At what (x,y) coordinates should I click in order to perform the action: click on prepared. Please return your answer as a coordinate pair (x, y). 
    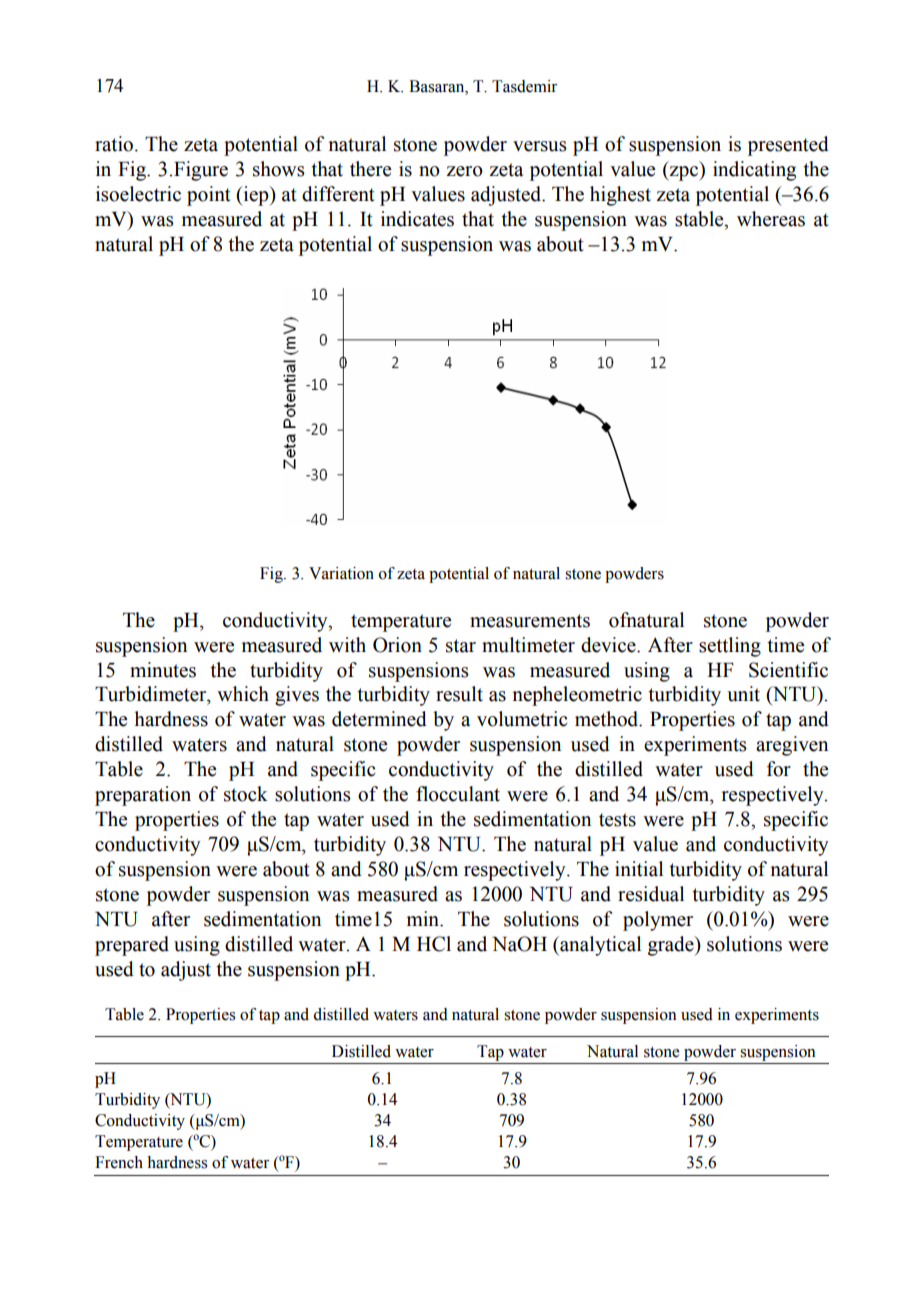
    Looking at the image, I should click on (132, 946).
